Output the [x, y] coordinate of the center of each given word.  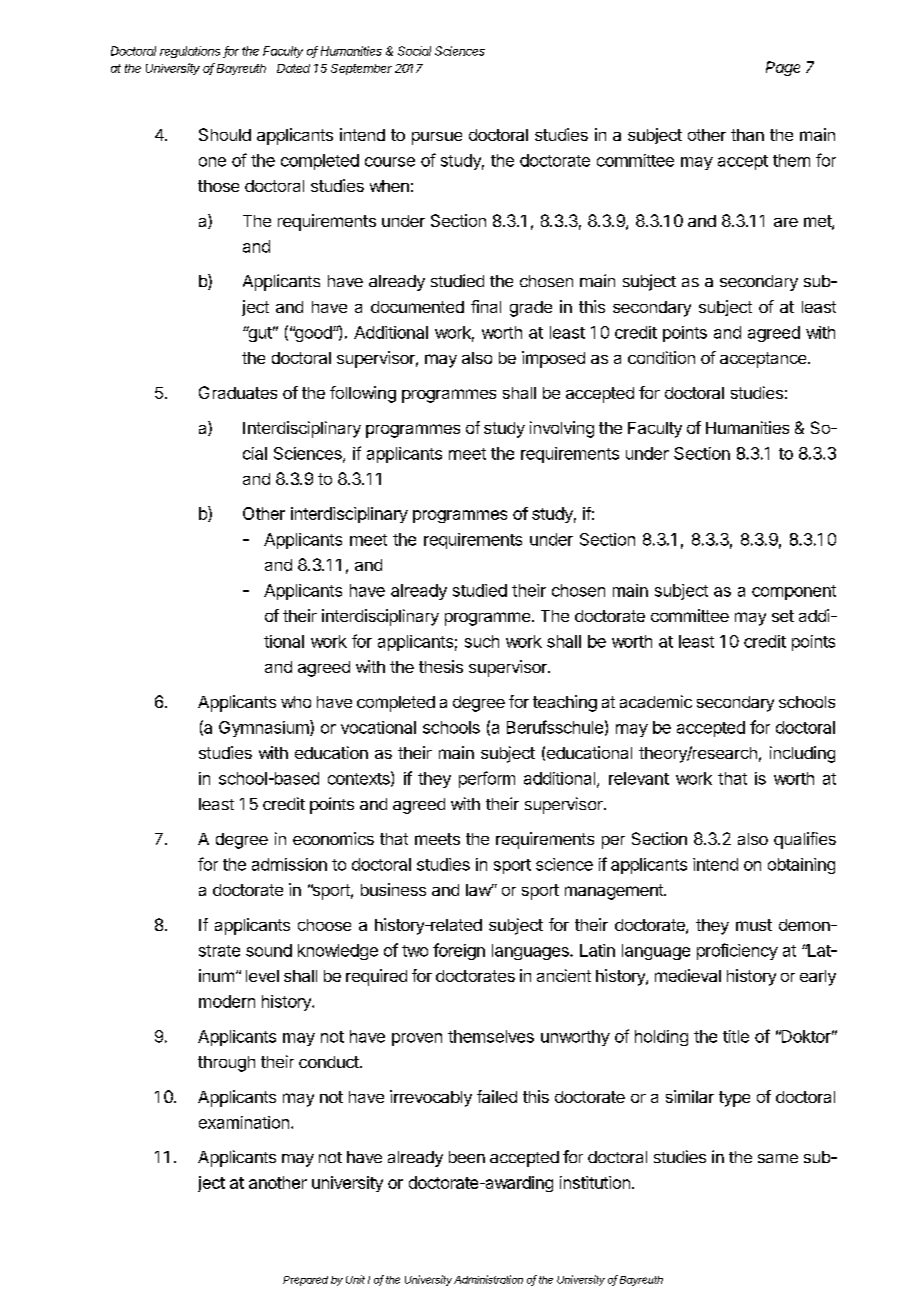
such [482, 641]
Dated [293, 68]
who [296, 702]
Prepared [305, 1281]
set [783, 616]
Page [783, 68]
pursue [437, 138]
